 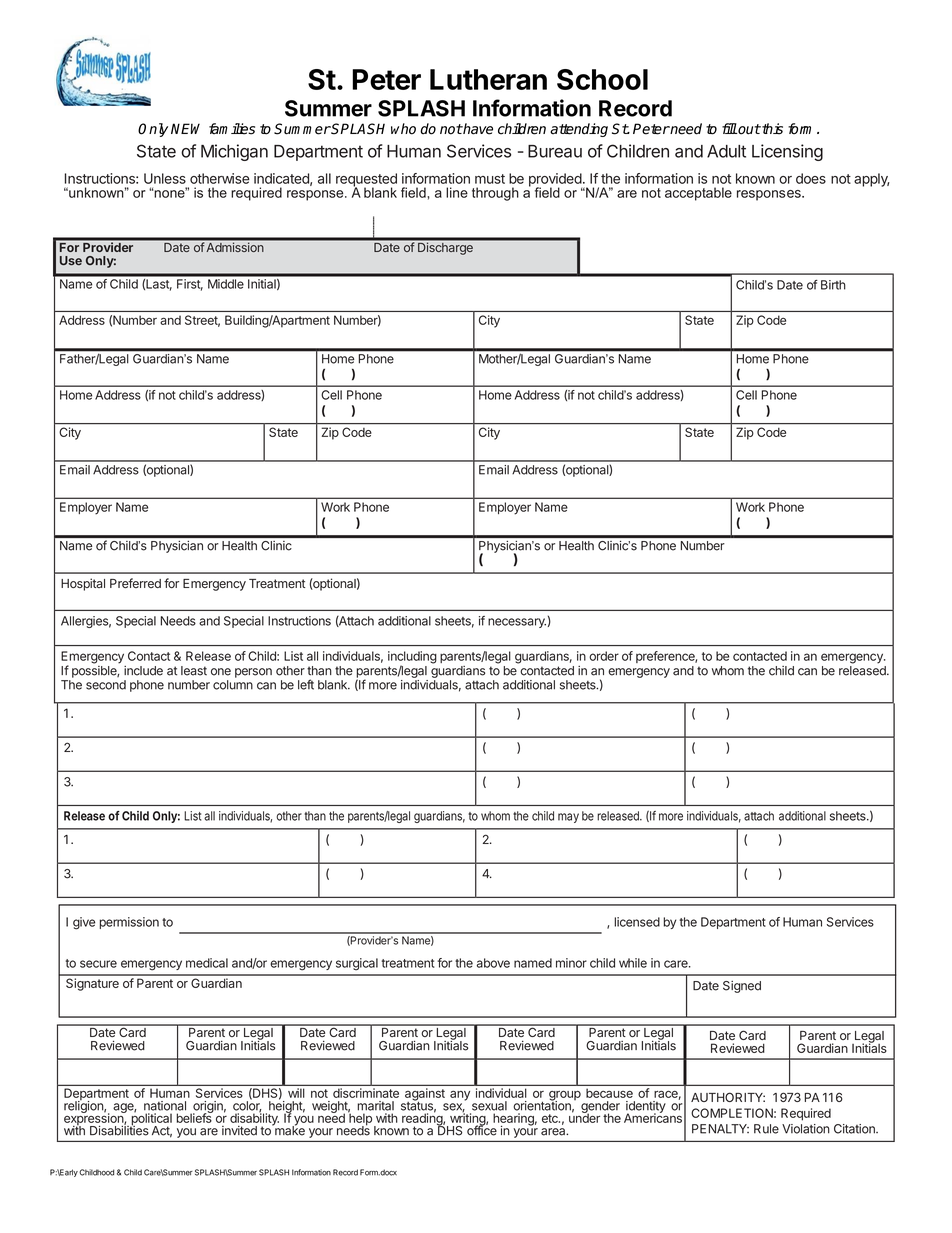 What do you see at coordinates (165, 1106) in the image?
I see `national` at bounding box center [165, 1106].
